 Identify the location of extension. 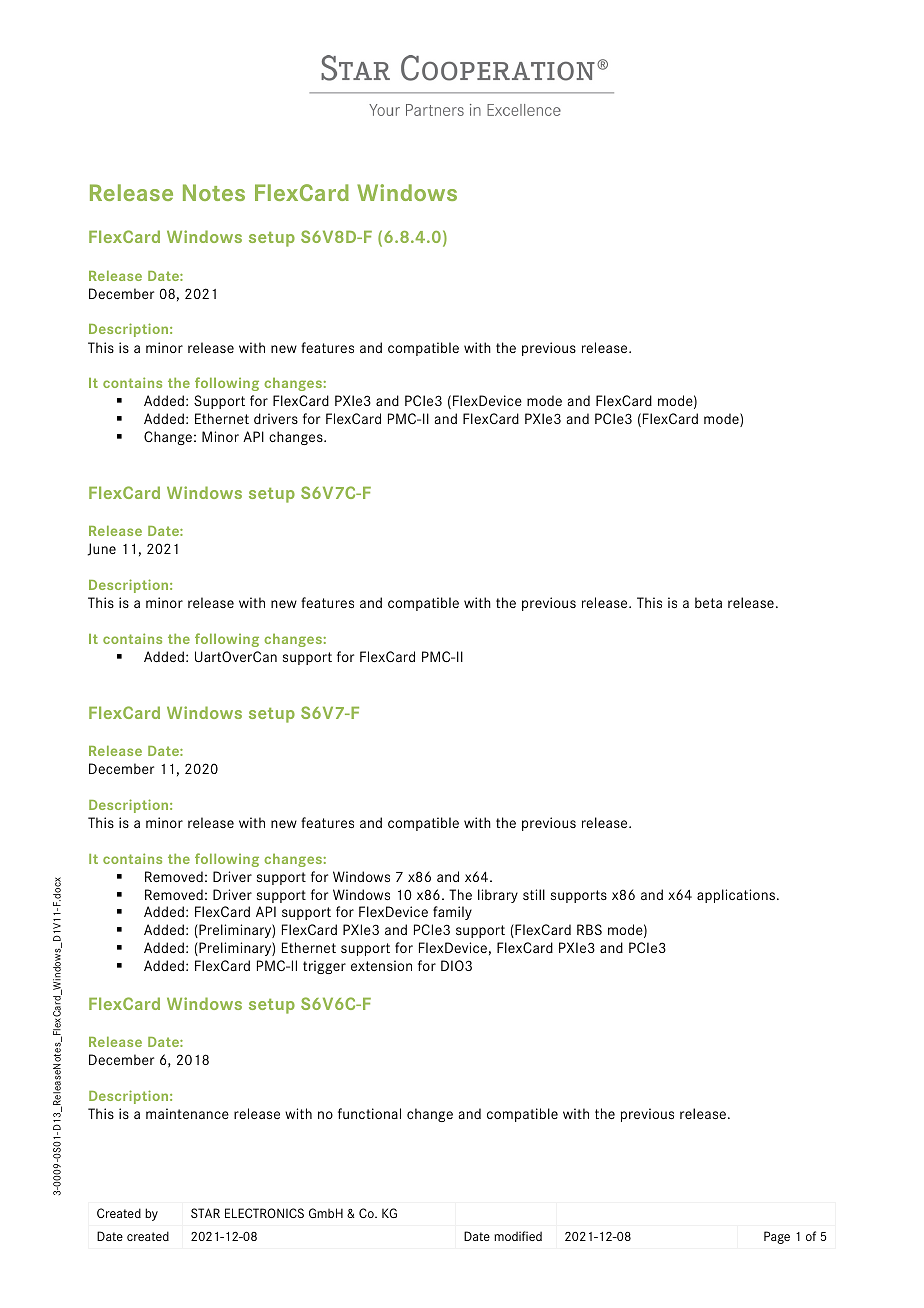
(381, 965).
